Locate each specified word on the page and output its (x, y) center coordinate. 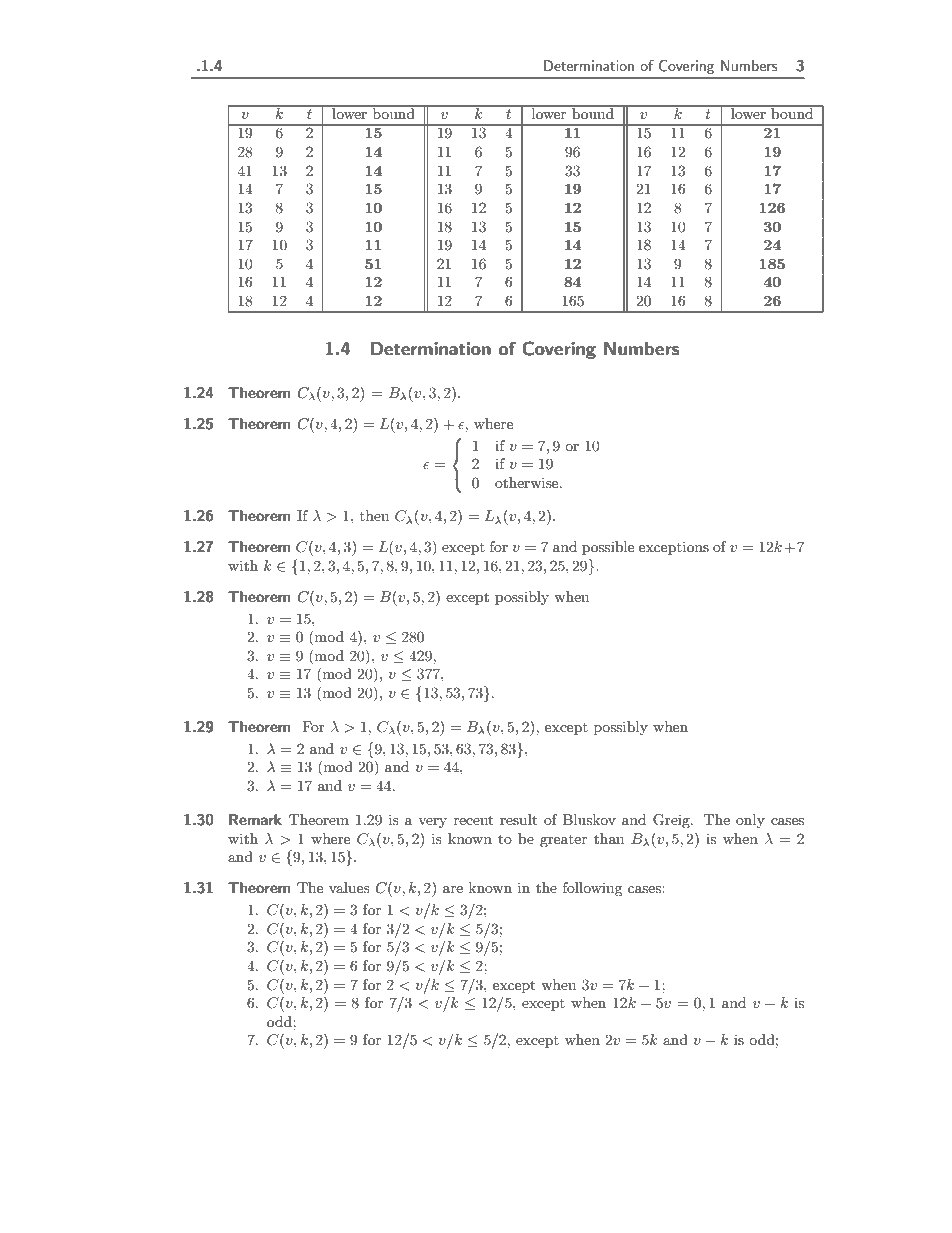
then (374, 515)
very (432, 823)
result (518, 819)
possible (608, 548)
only (750, 821)
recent (473, 820)
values (349, 887)
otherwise (528, 482)
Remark (255, 819)
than (609, 838)
